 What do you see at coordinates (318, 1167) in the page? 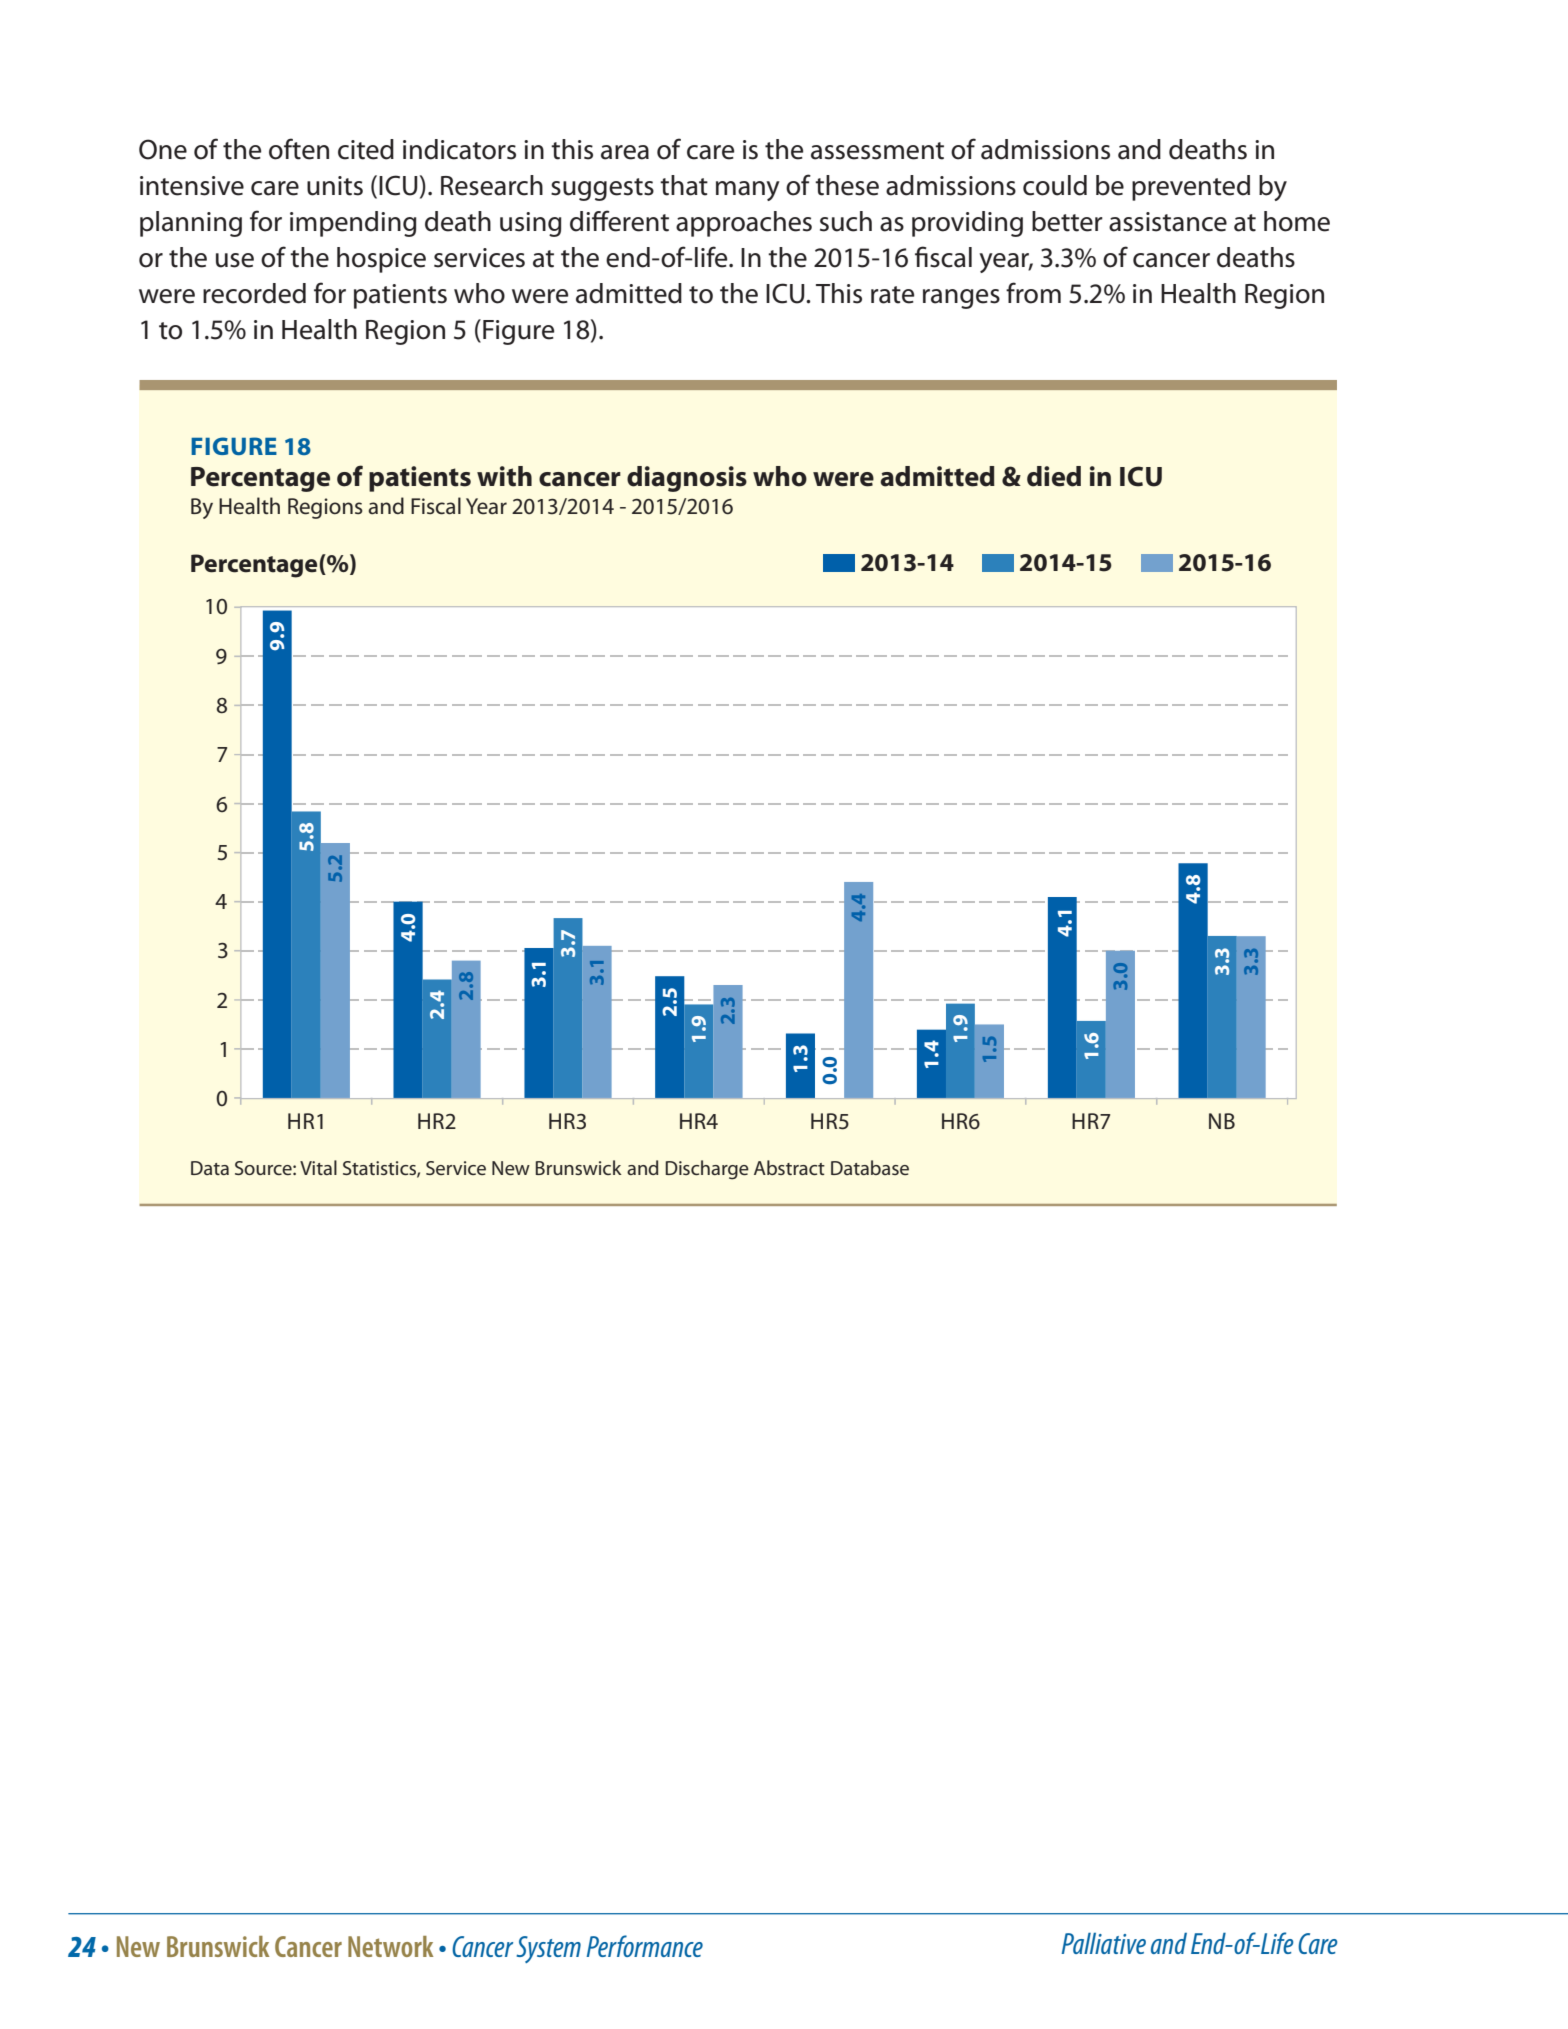
I see `Vital` at bounding box center [318, 1167].
